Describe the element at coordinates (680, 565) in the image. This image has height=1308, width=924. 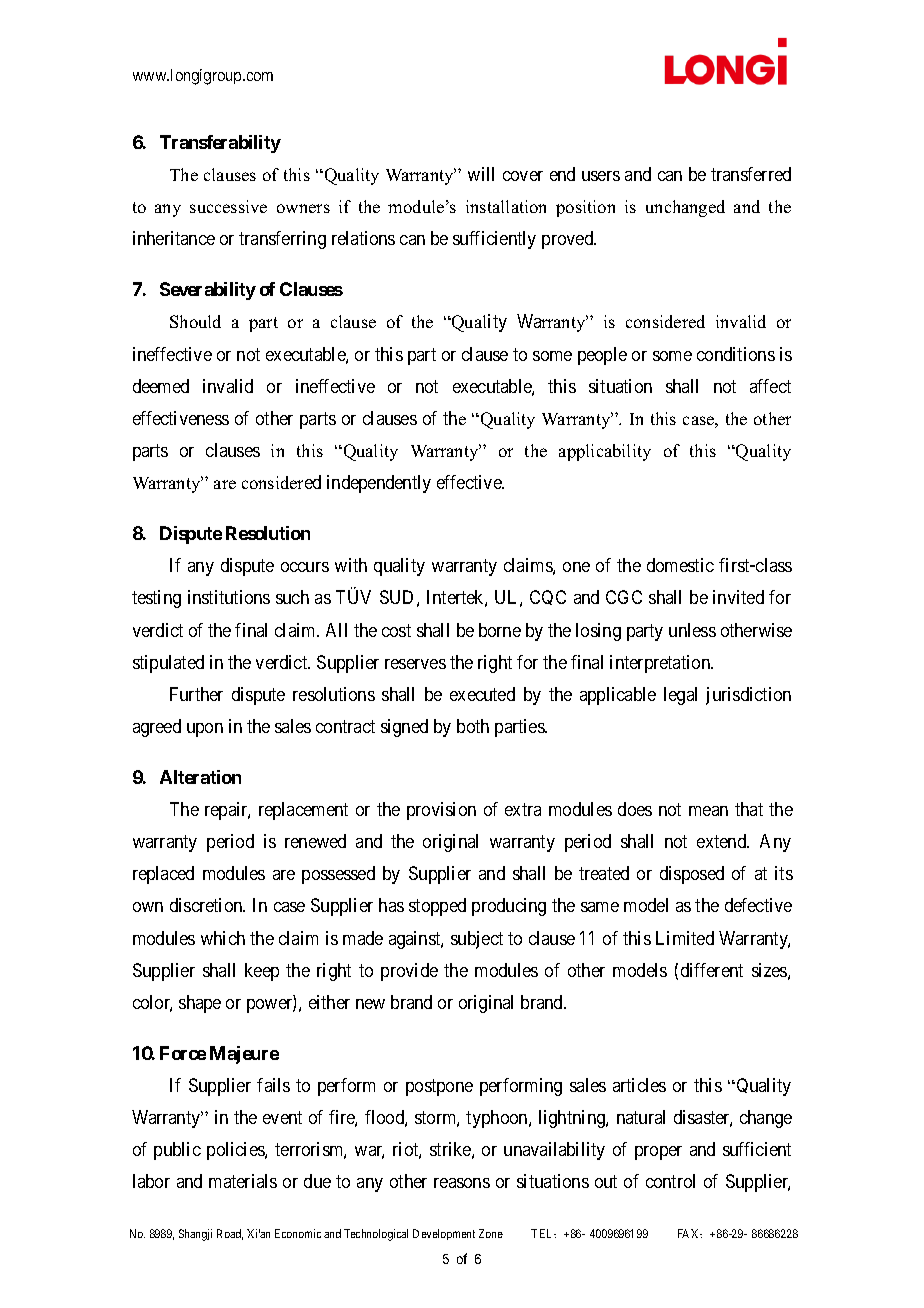
I see `domestic` at that location.
